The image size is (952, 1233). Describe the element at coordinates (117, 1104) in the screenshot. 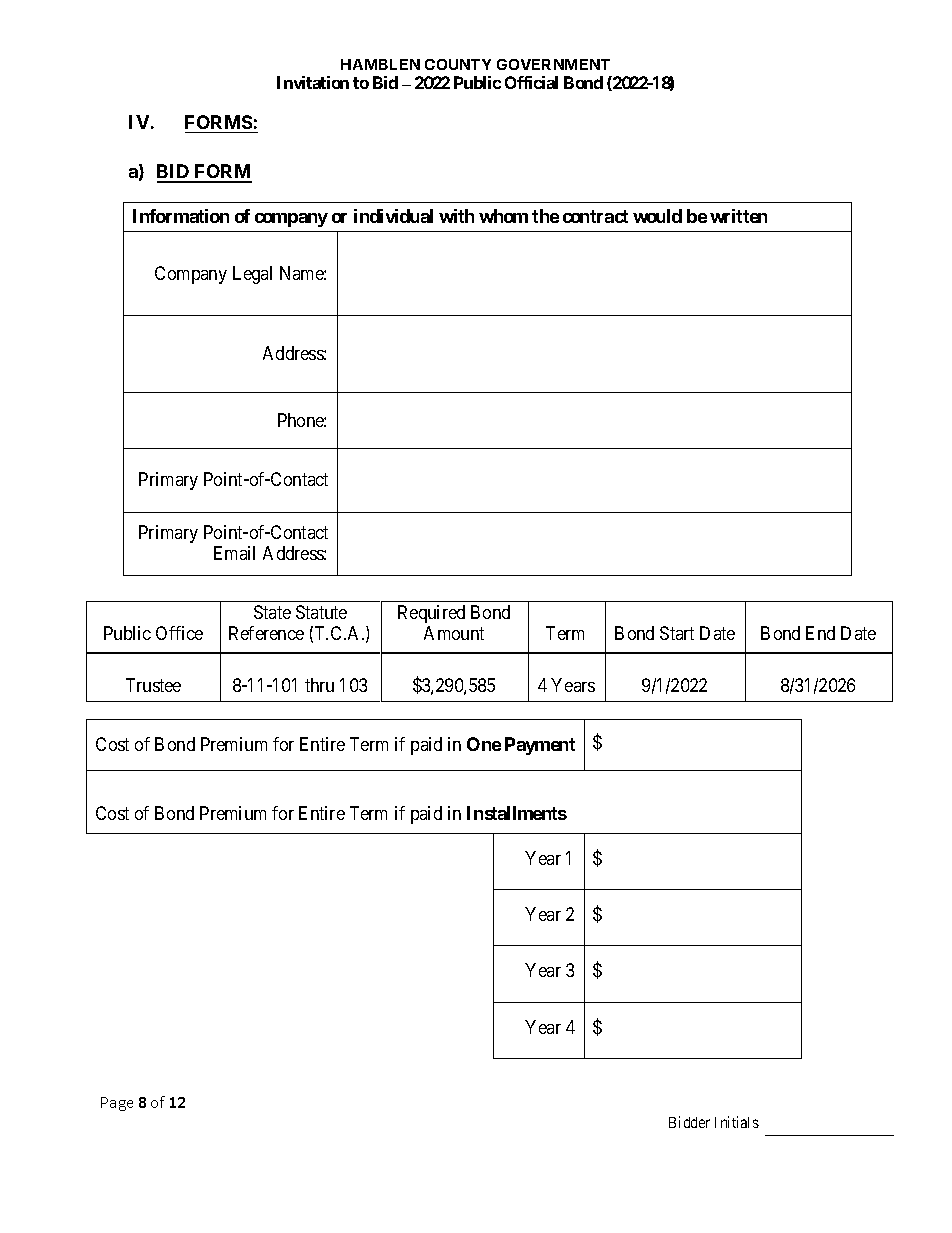

I see `Page` at that location.
